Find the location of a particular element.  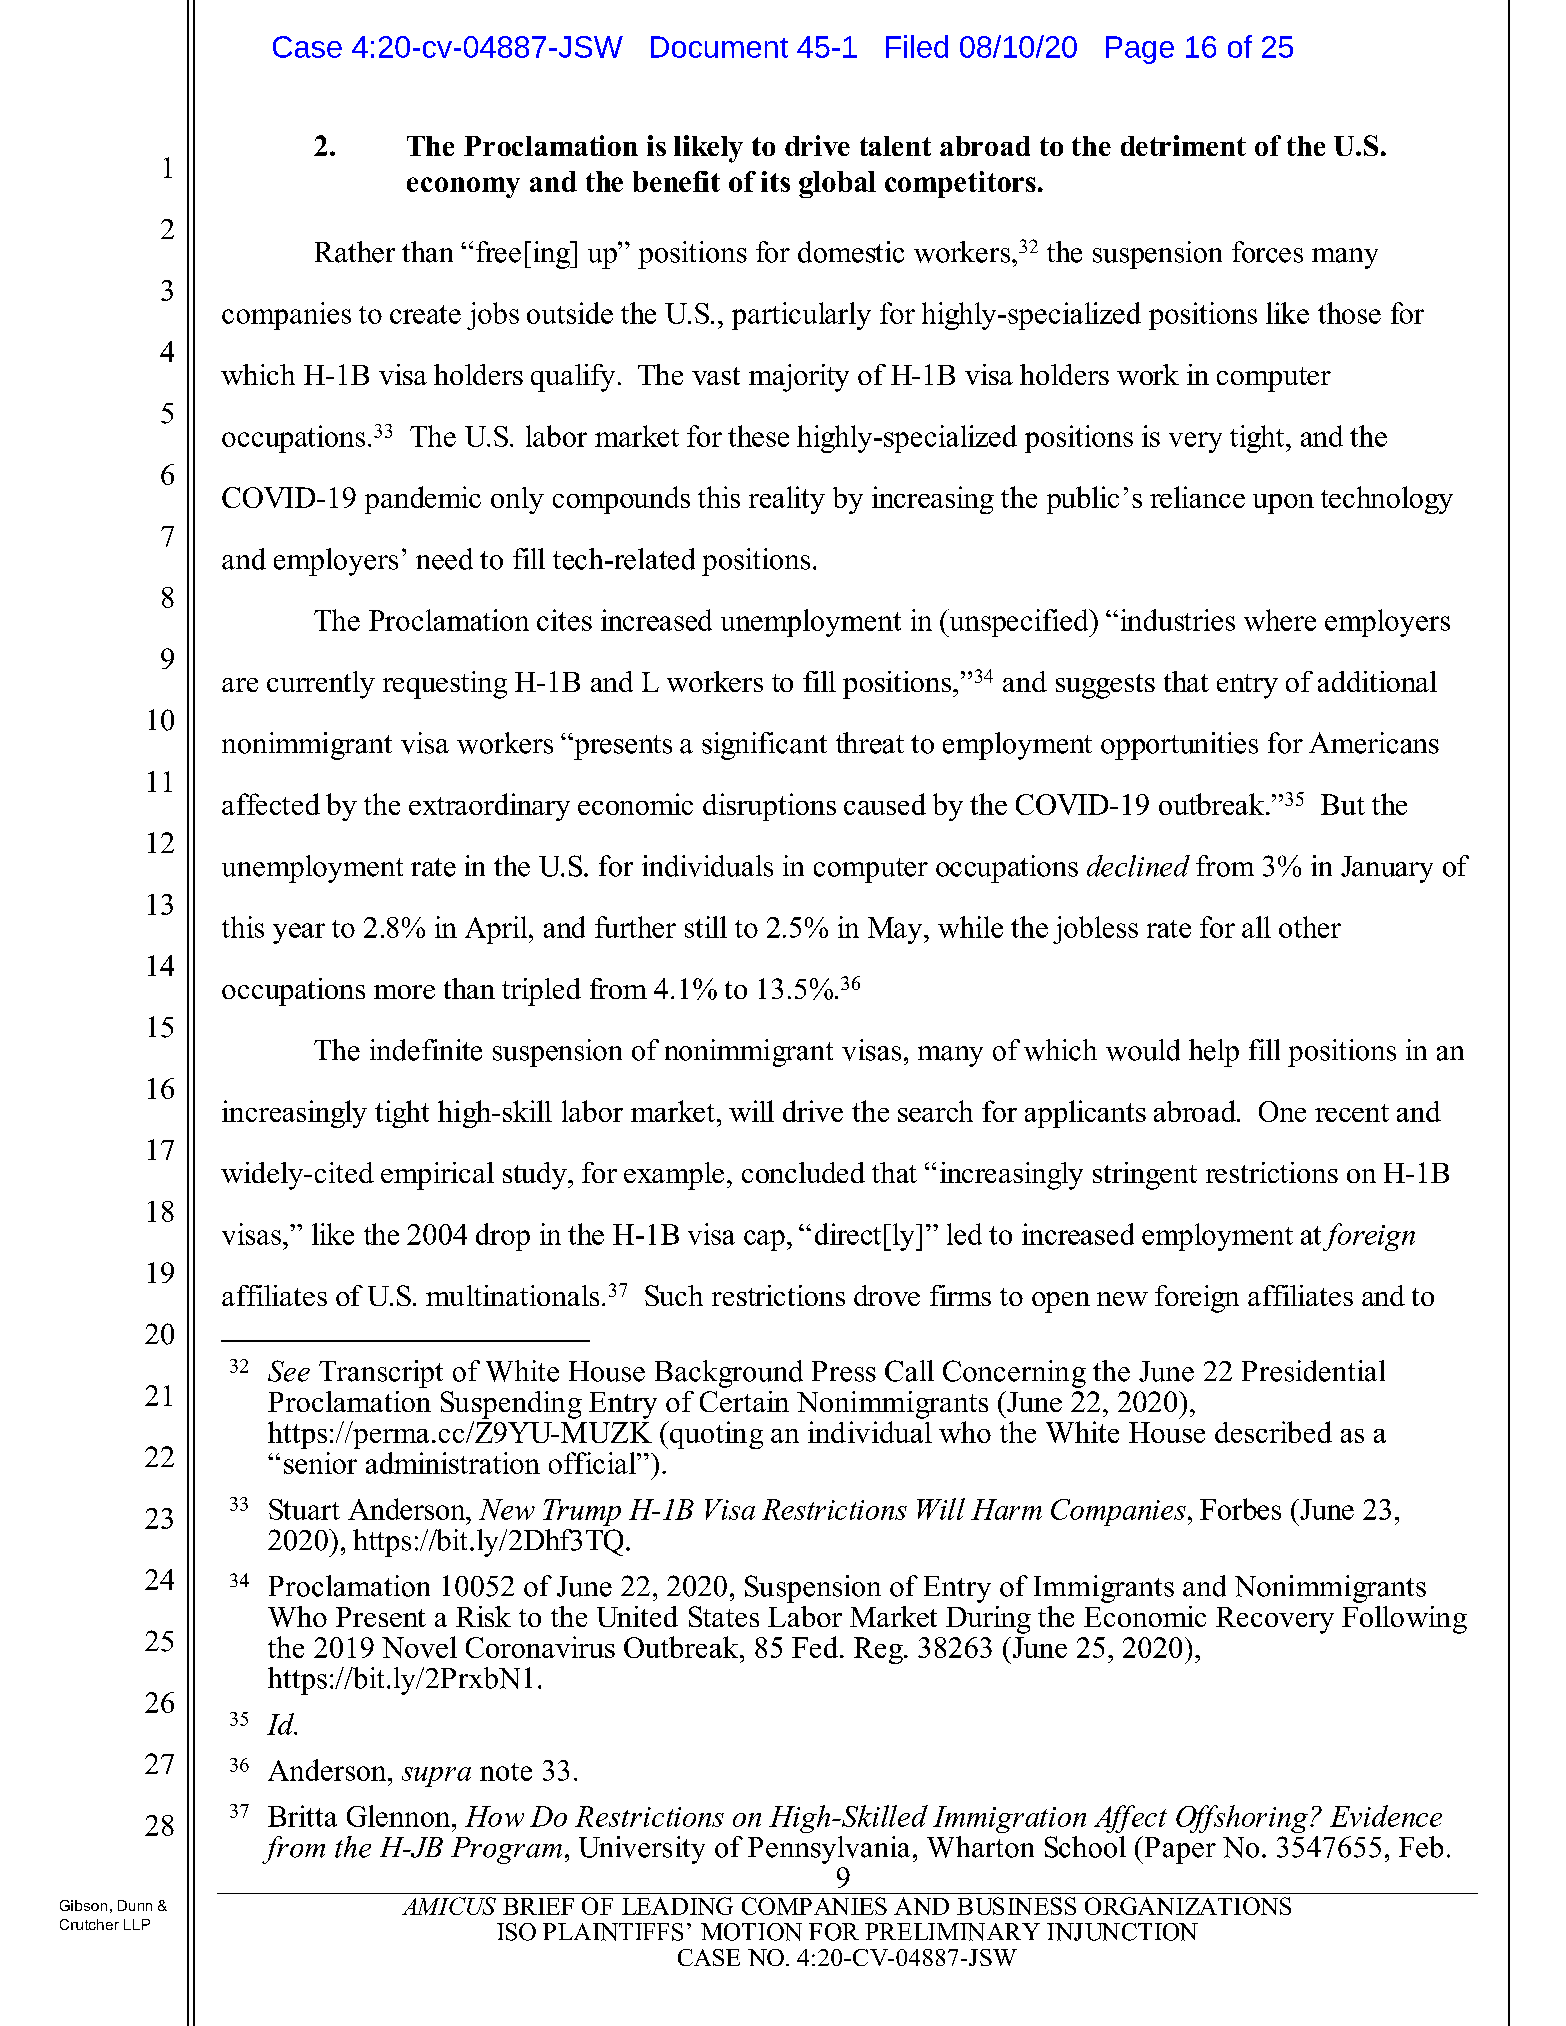

pandemic is located at coordinates (423, 500).
